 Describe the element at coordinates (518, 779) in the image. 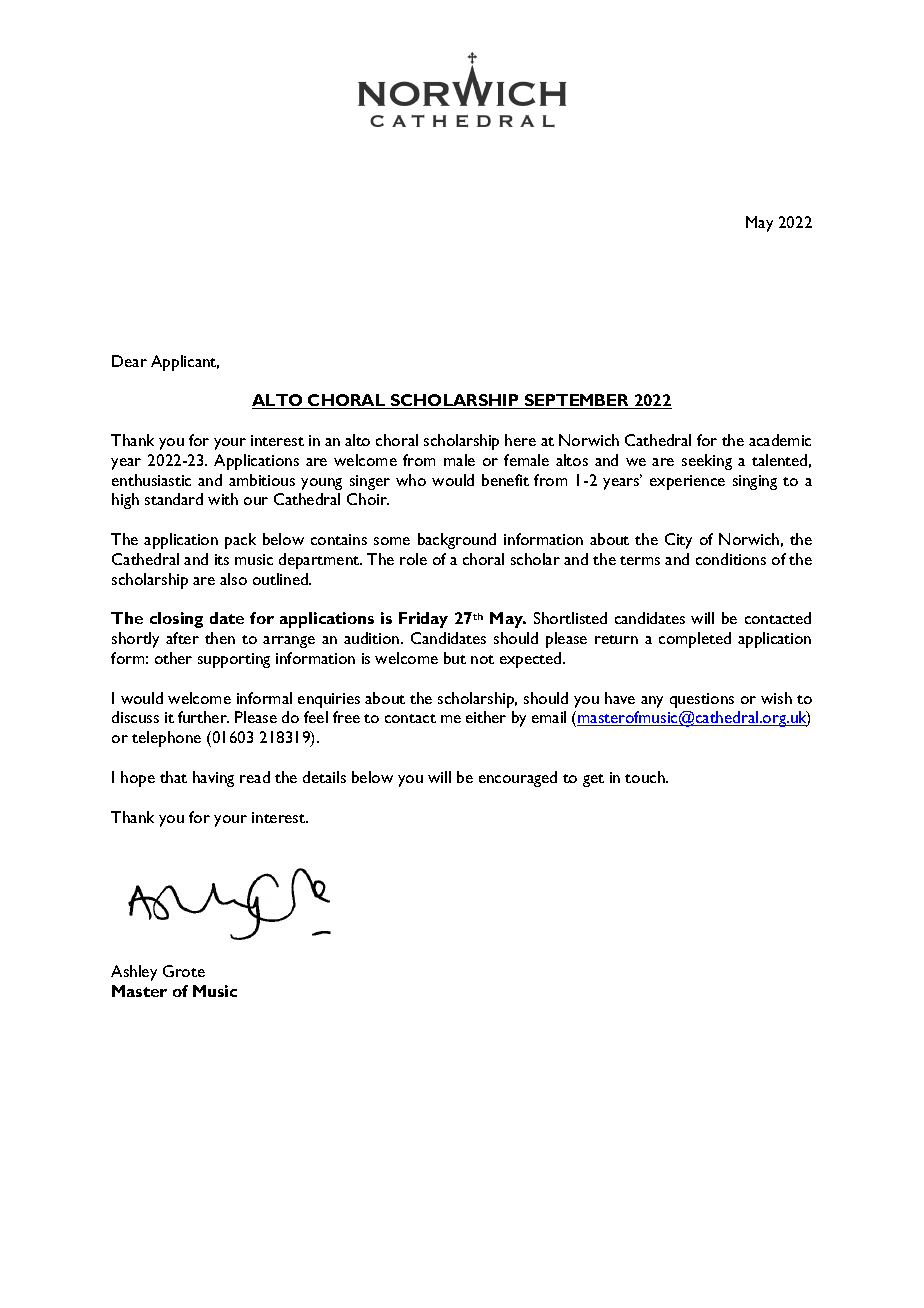

I see `encouraged` at that location.
